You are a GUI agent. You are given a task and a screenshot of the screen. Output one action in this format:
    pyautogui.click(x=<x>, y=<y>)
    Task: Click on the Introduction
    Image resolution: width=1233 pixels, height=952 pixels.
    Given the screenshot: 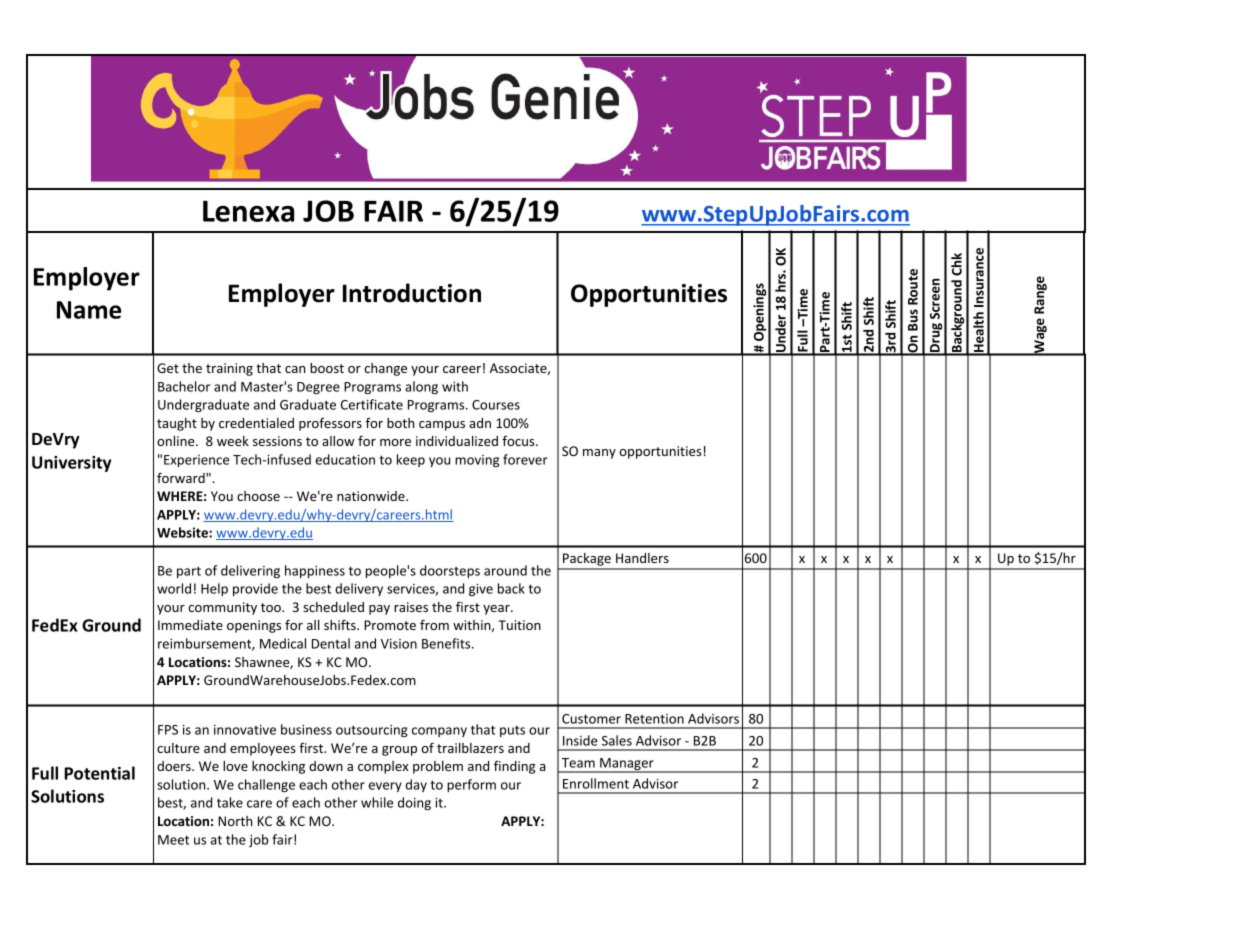 What is the action you would take?
    pyautogui.click(x=412, y=293)
